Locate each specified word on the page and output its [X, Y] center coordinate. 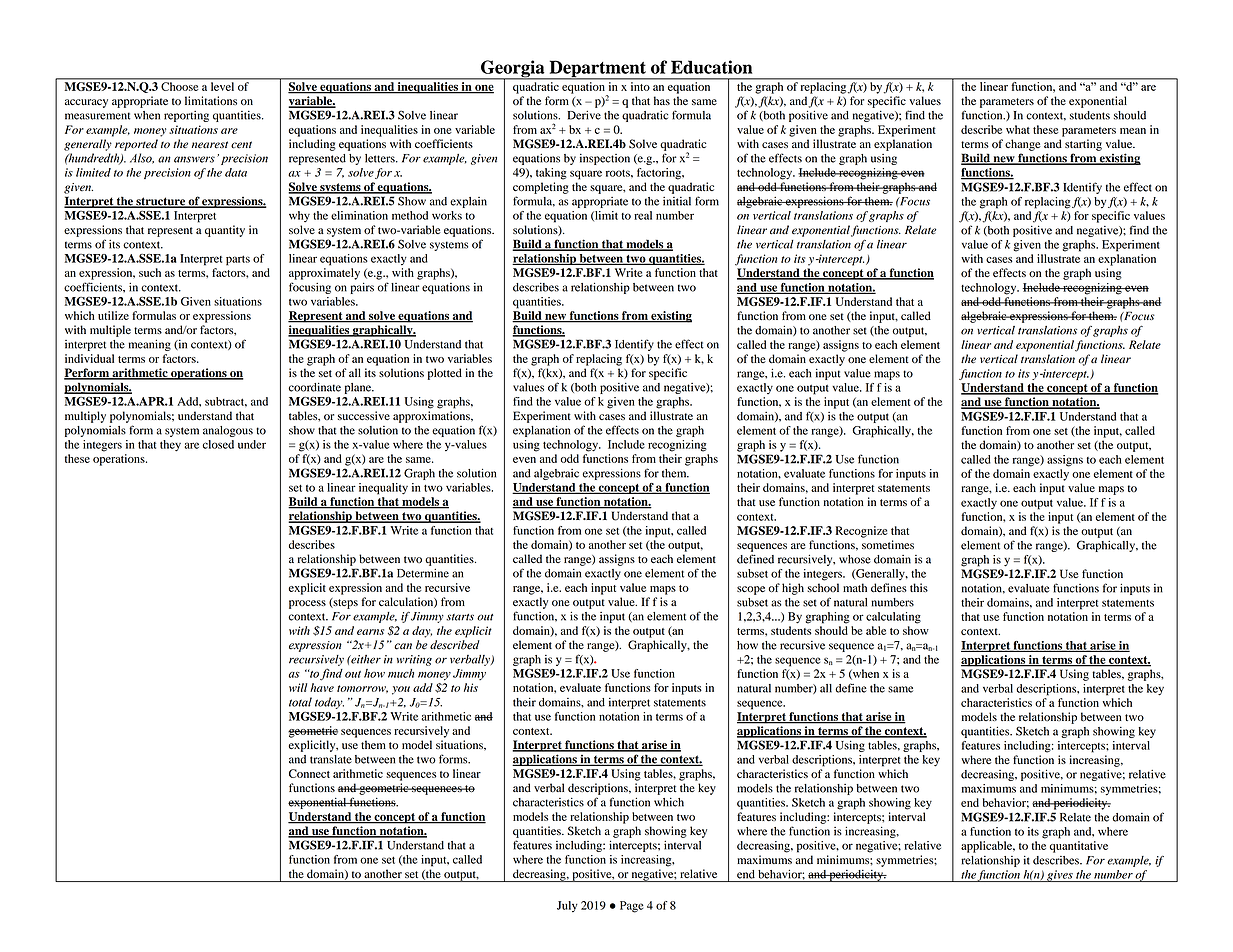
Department [597, 70]
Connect [309, 773]
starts [460, 617]
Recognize [862, 532]
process [307, 604]
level [222, 86]
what [1018, 129]
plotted [445, 374]
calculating [893, 618]
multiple [110, 331]
